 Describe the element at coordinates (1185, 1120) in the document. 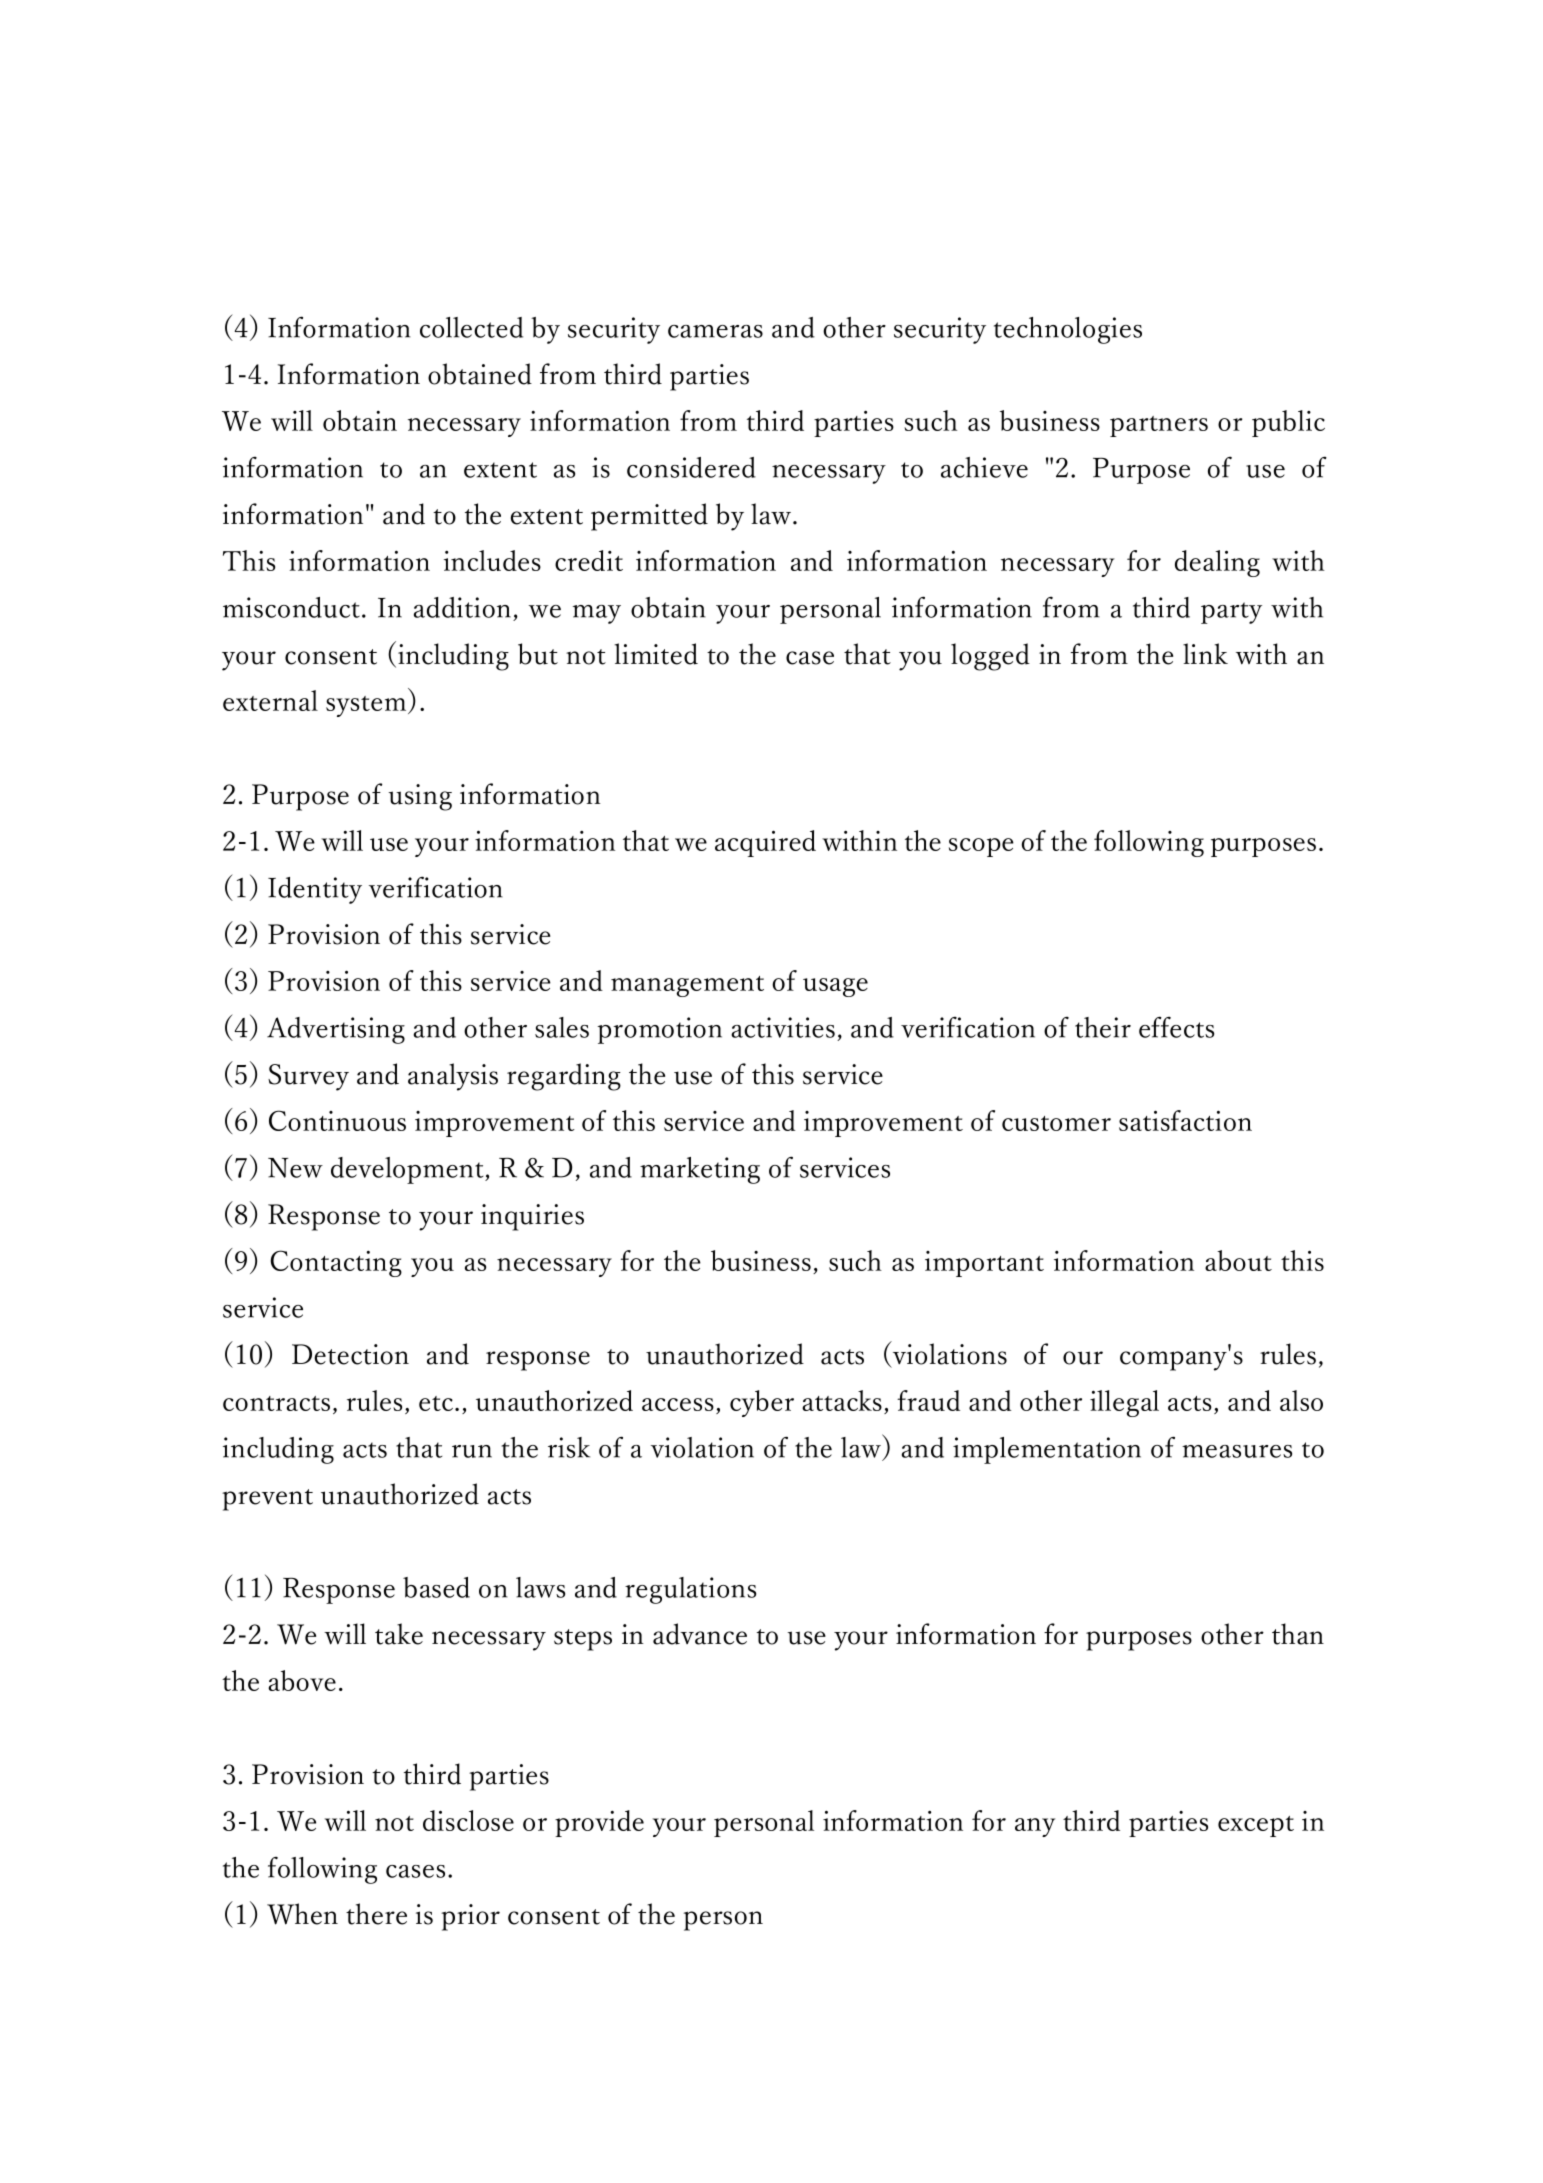

I see `satisfaction` at that location.
